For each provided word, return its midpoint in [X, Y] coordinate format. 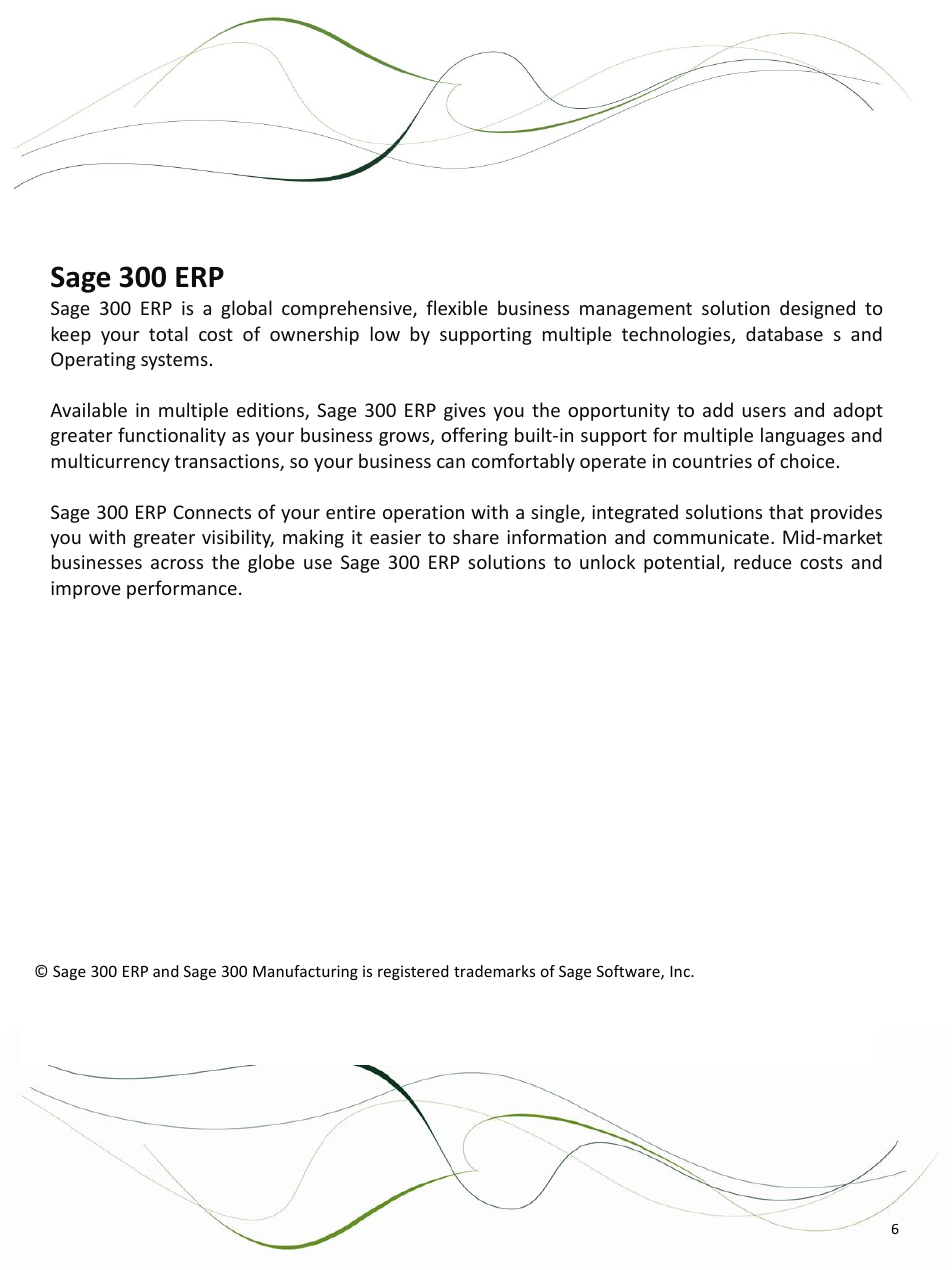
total [168, 333]
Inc [681, 971]
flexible [457, 307]
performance [182, 589]
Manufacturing [305, 972]
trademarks [494, 971]
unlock [607, 561]
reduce [763, 561]
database [784, 333]
